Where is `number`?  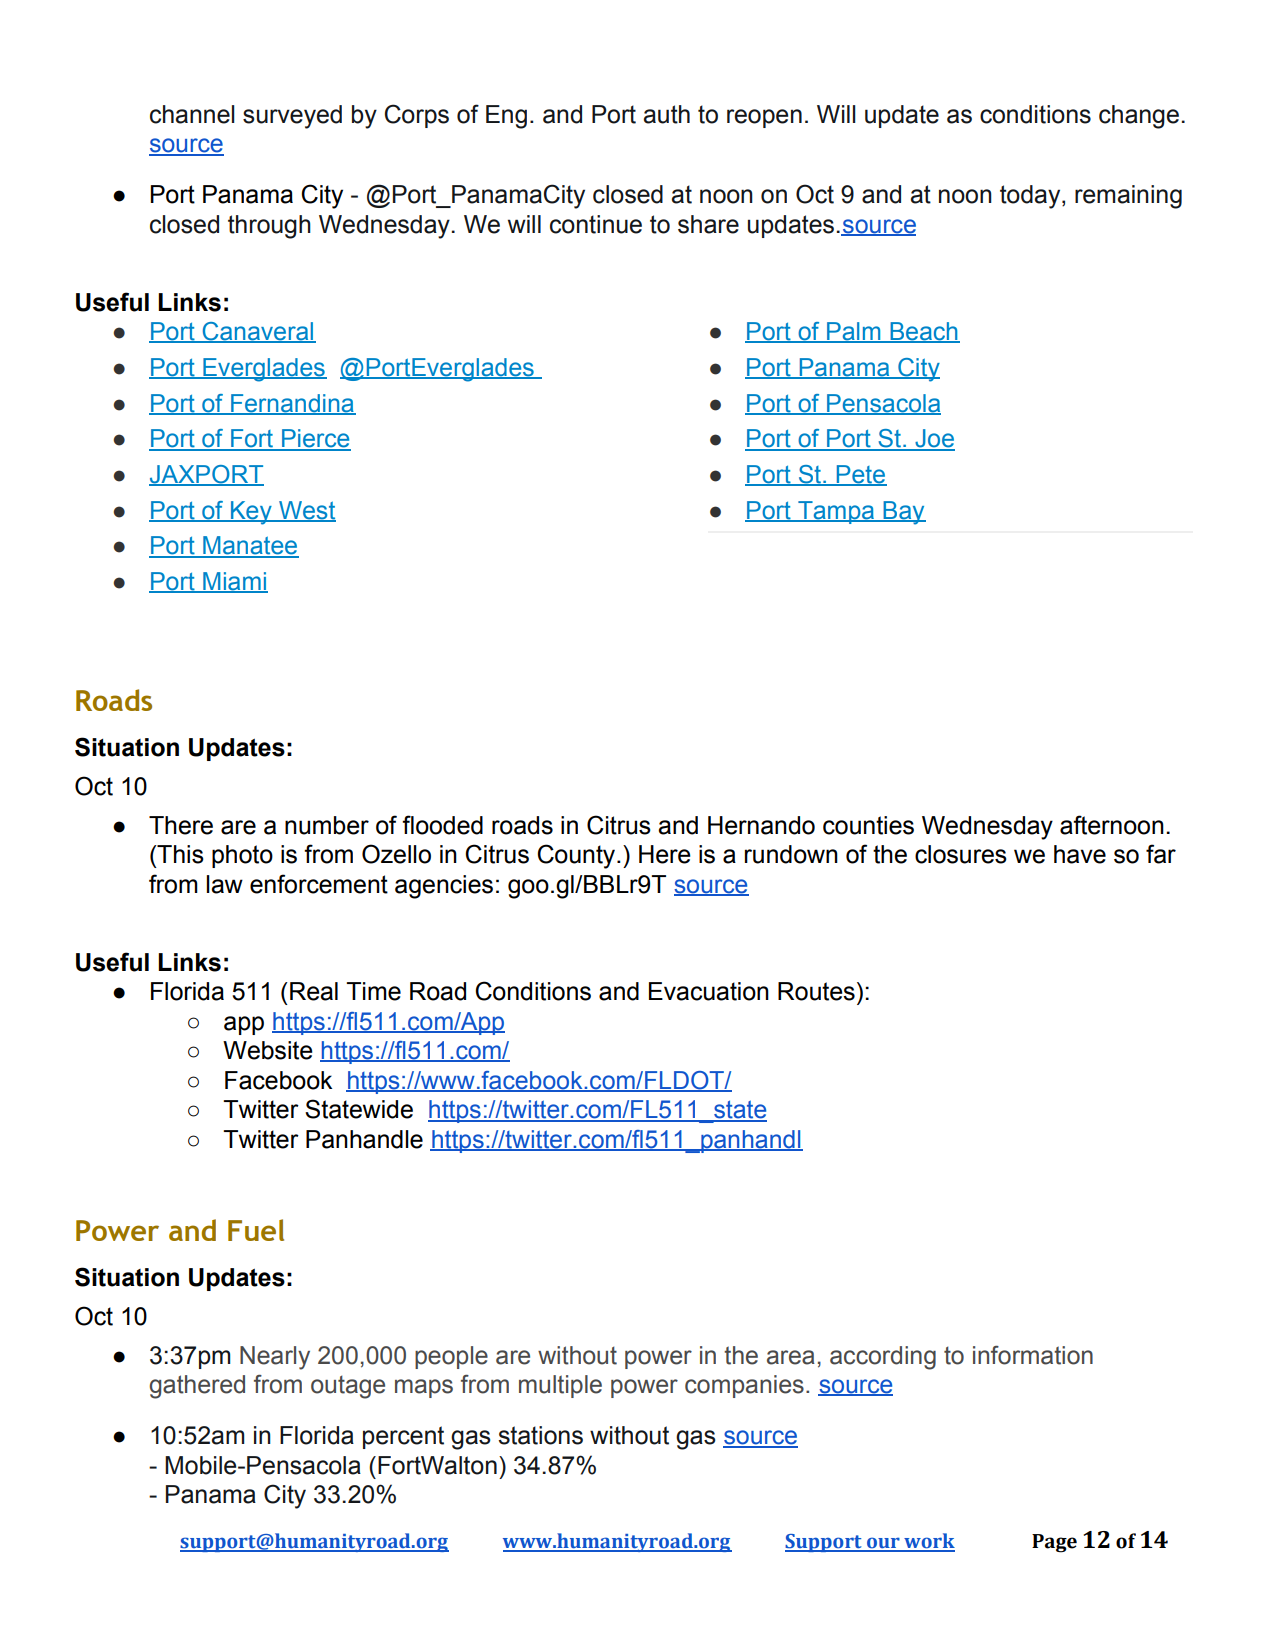
number is located at coordinates (327, 825).
